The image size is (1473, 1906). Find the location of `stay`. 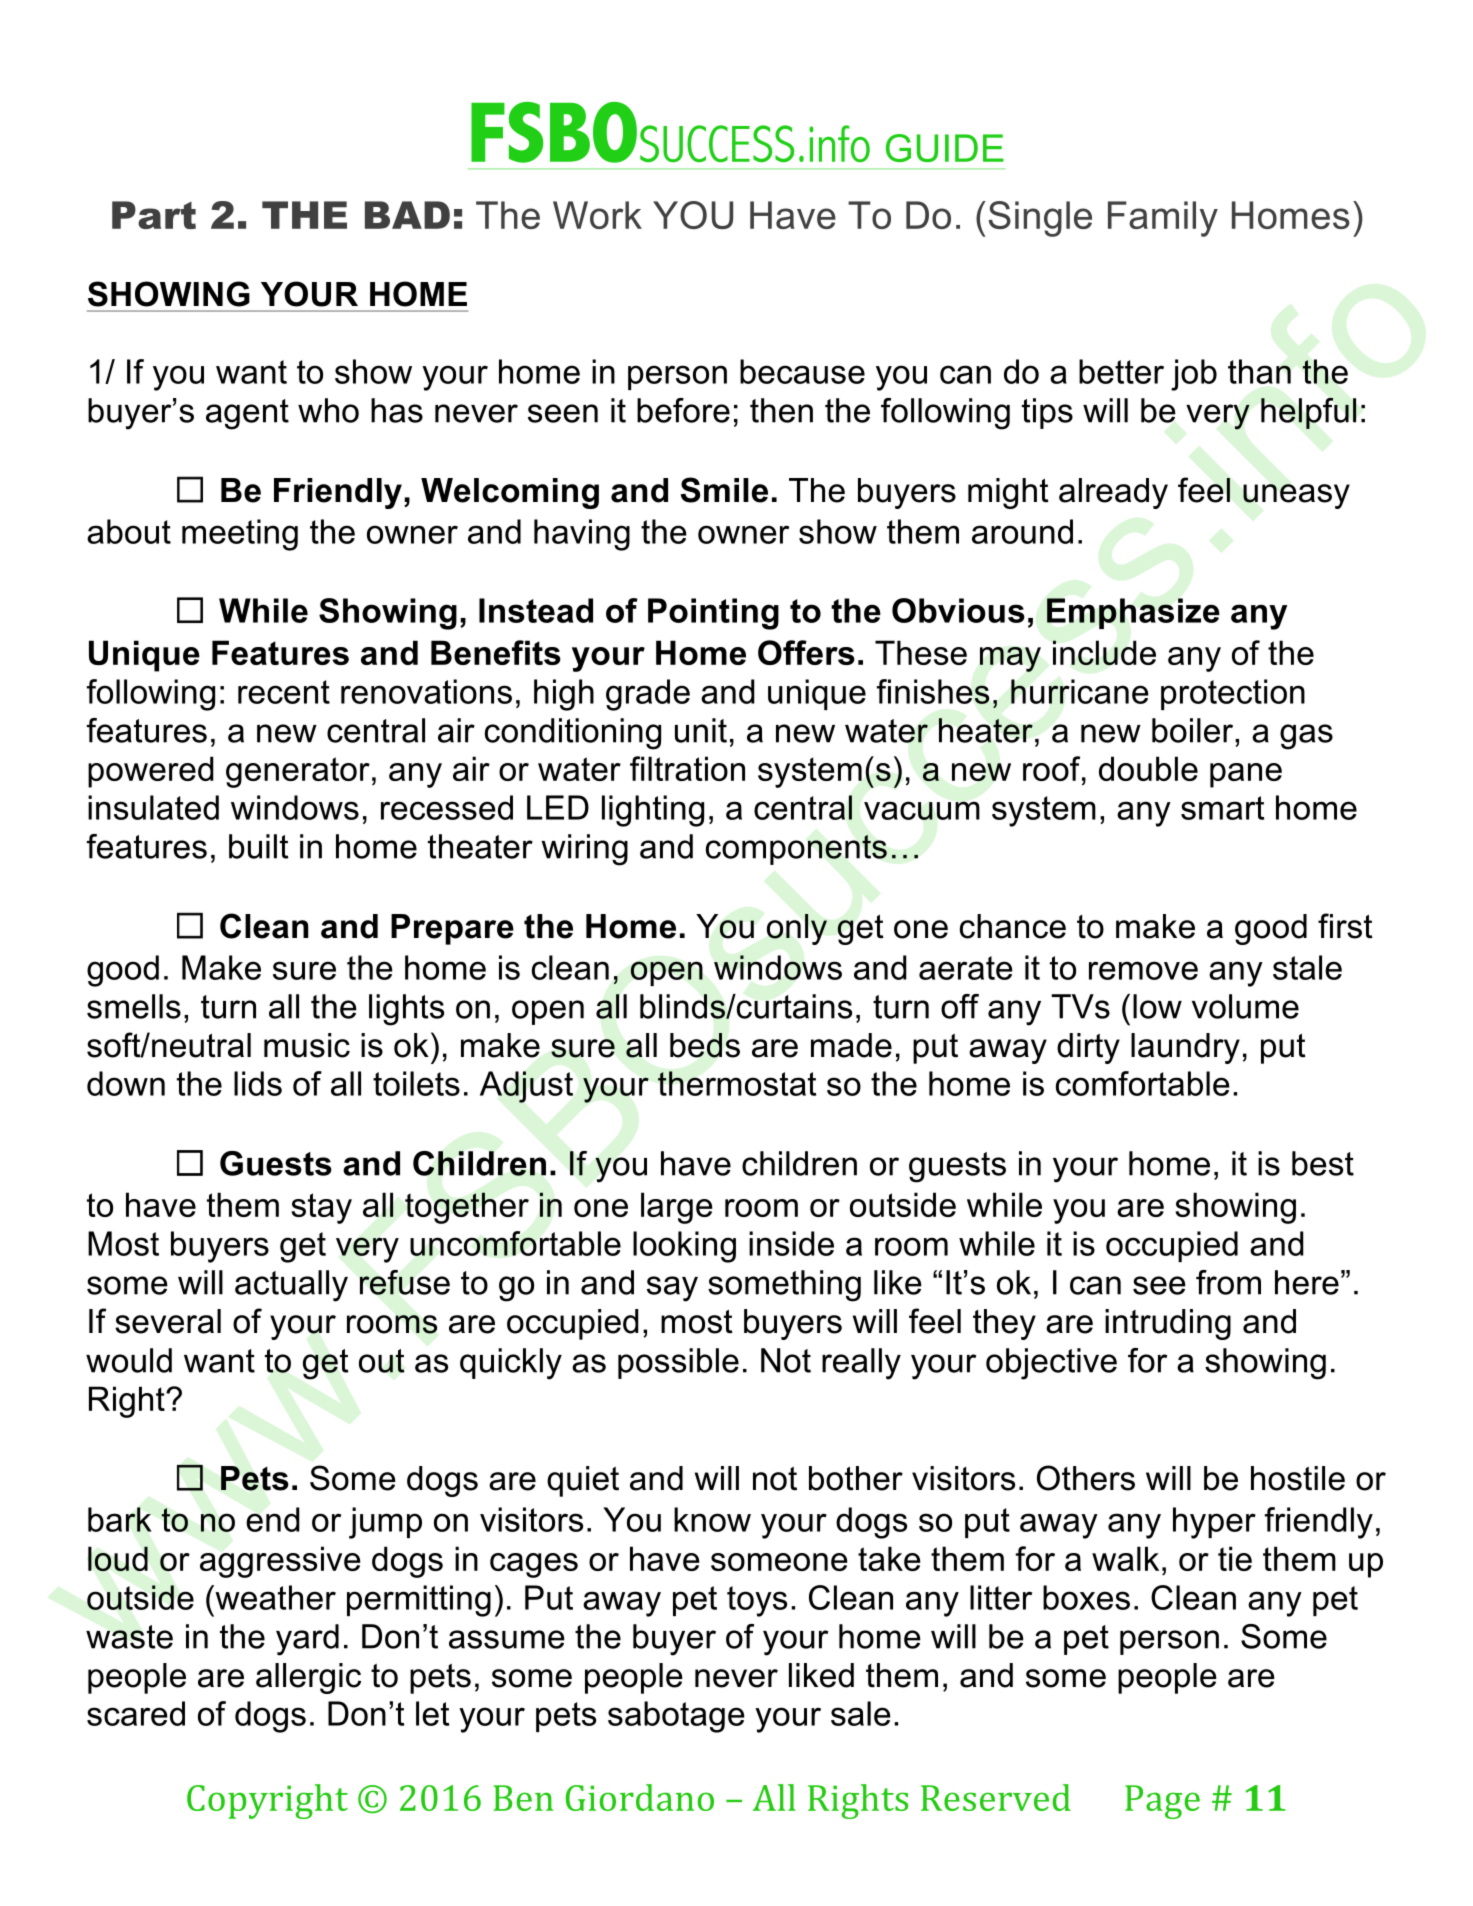

stay is located at coordinates (321, 1208).
